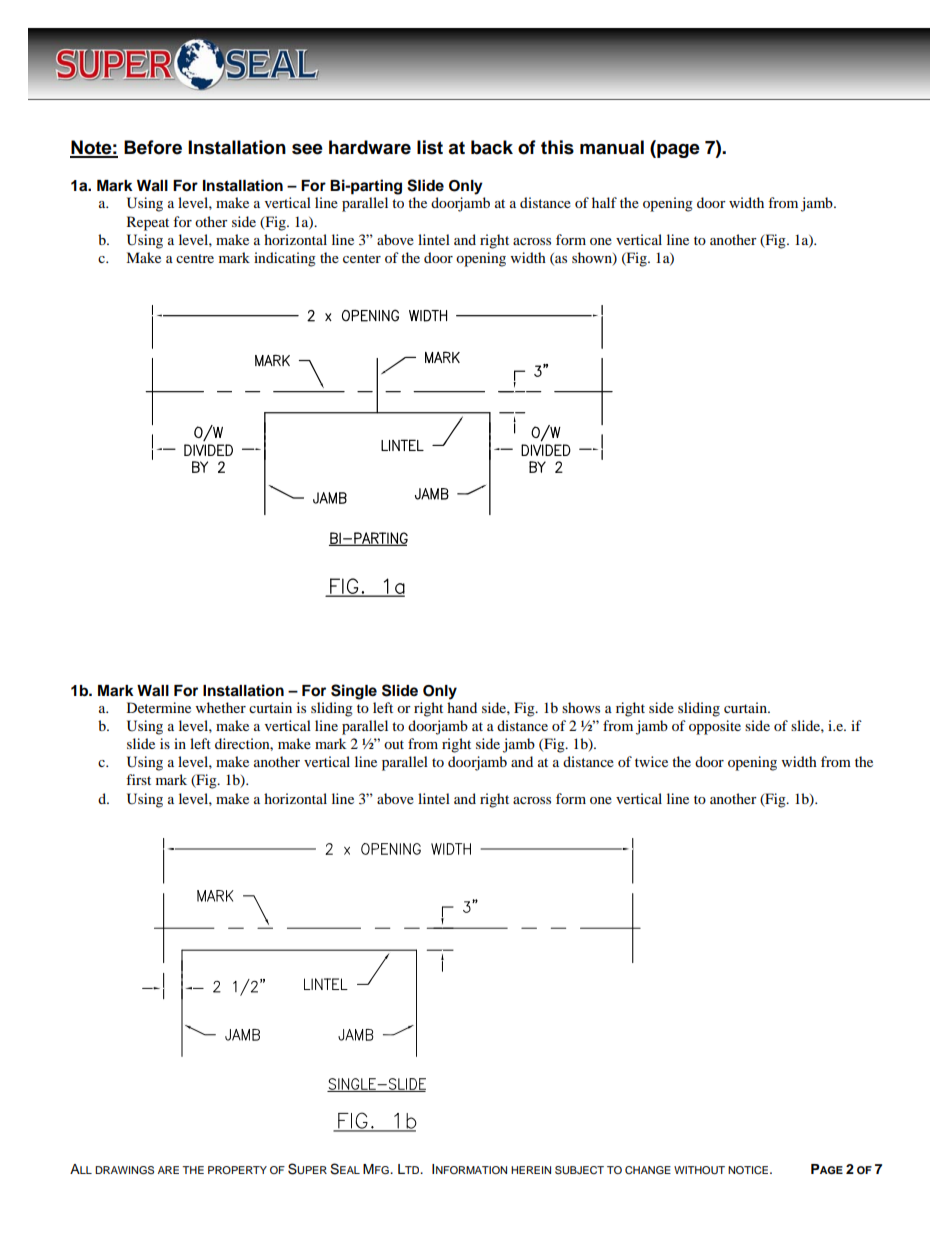 The height and width of the page is (1233, 952). I want to click on shows, so click(581, 707).
